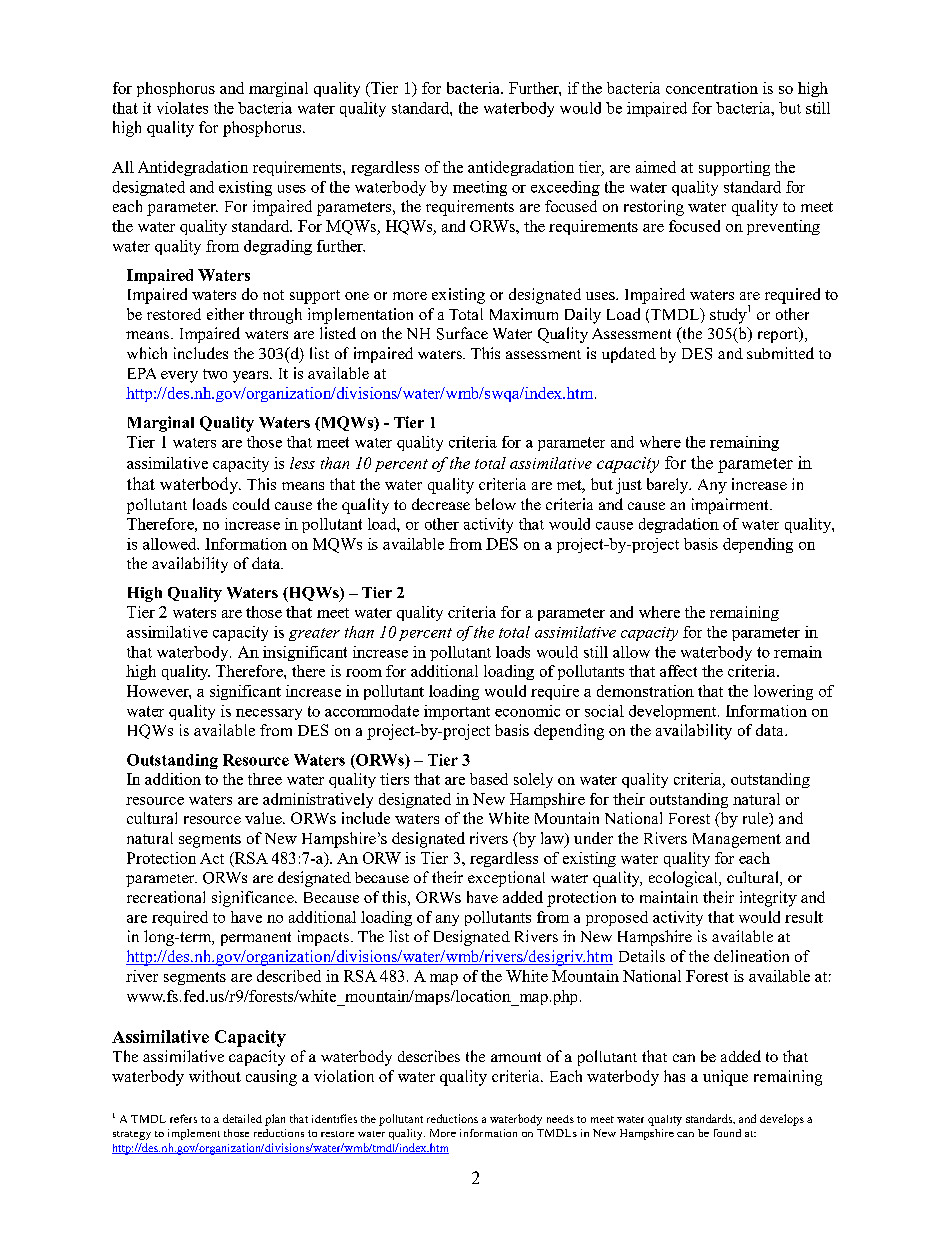 Image resolution: width=952 pixels, height=1233 pixels. Describe the element at coordinates (182, 108) in the page. I see `violates` at that location.
